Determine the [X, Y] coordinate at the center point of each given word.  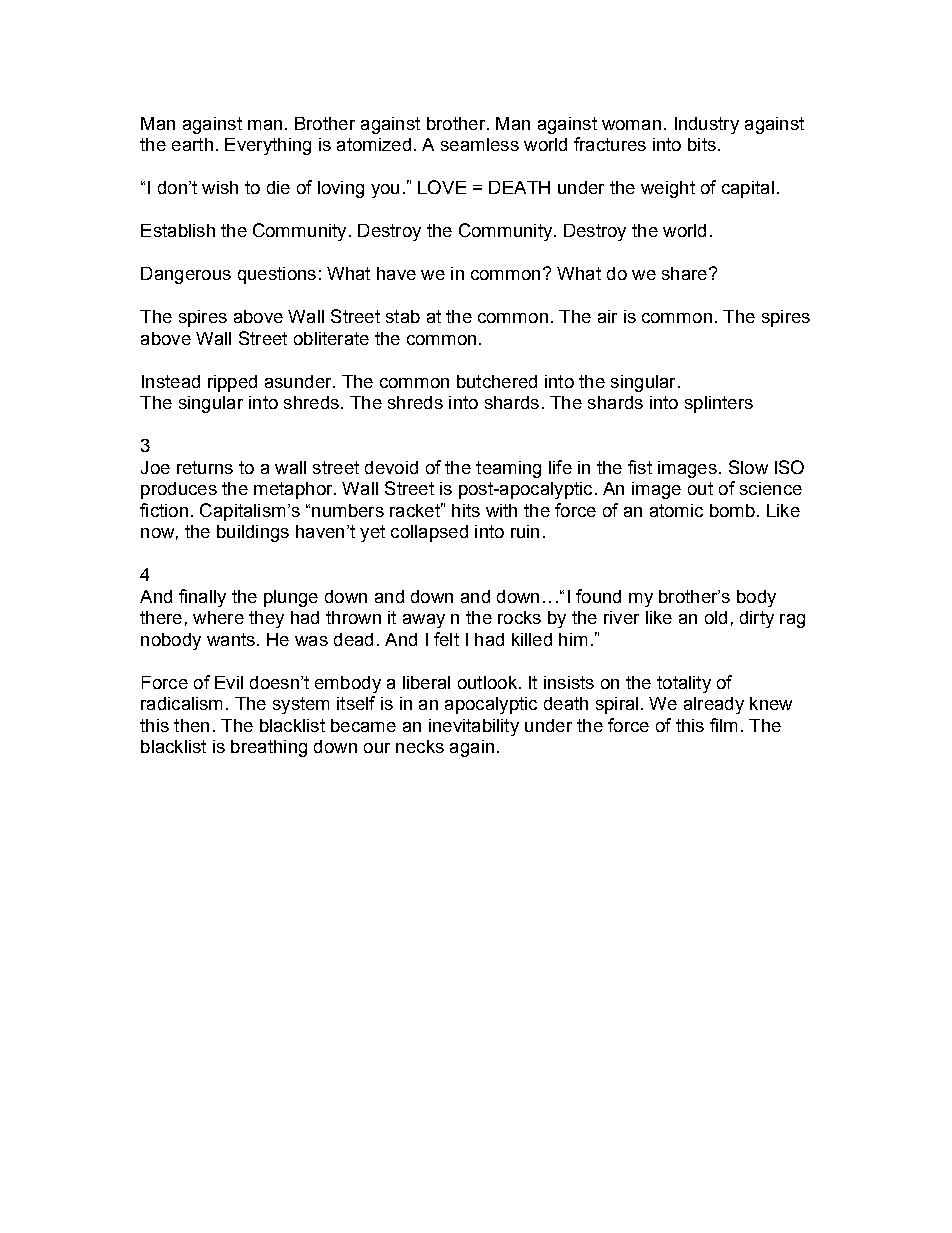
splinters [719, 404]
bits [702, 144]
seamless [480, 144]
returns [205, 467]
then [191, 725]
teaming [508, 469]
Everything [268, 146]
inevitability [474, 727]
